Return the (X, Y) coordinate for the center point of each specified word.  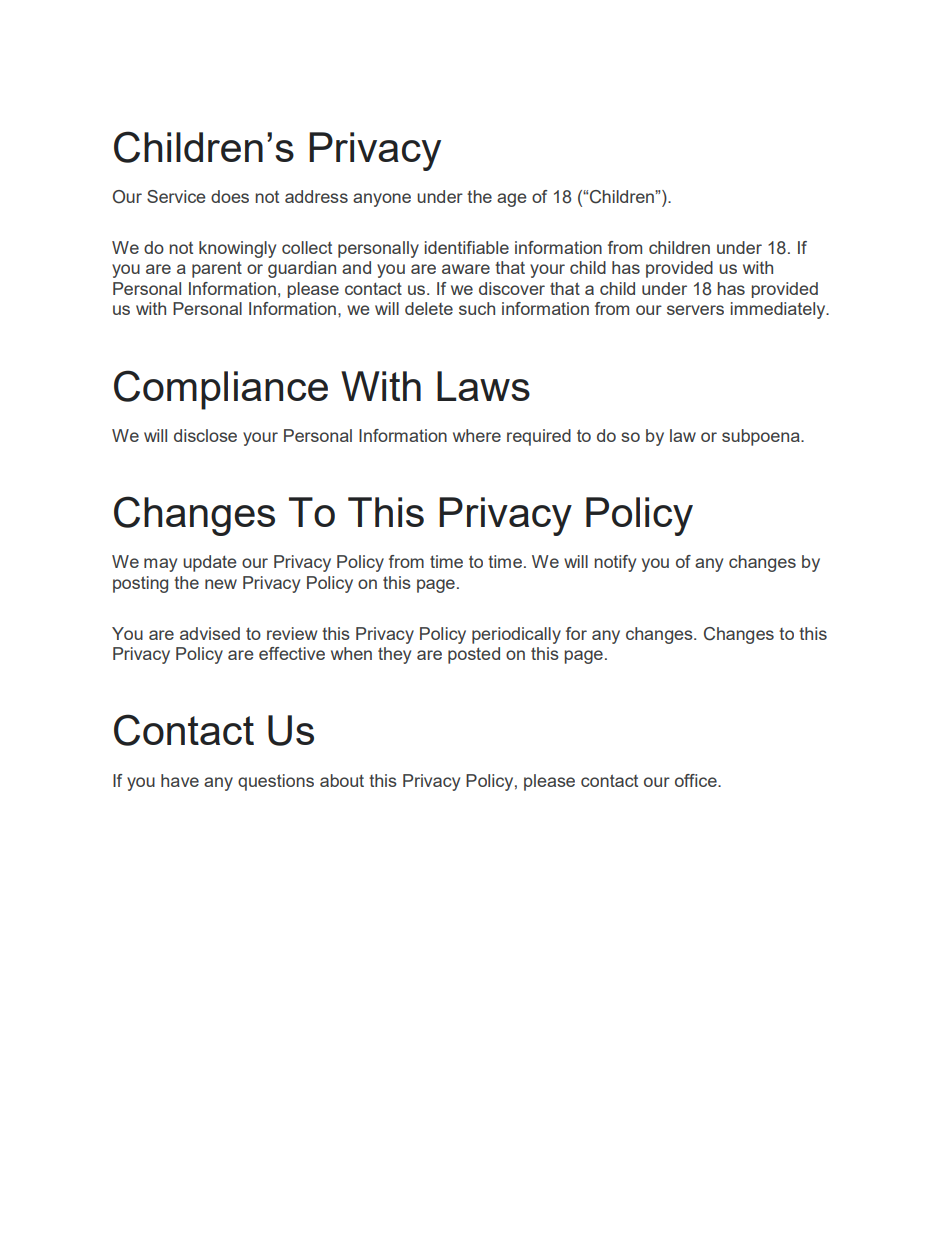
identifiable (467, 247)
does (230, 196)
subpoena (762, 437)
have (180, 780)
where (477, 435)
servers (695, 310)
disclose (205, 435)
